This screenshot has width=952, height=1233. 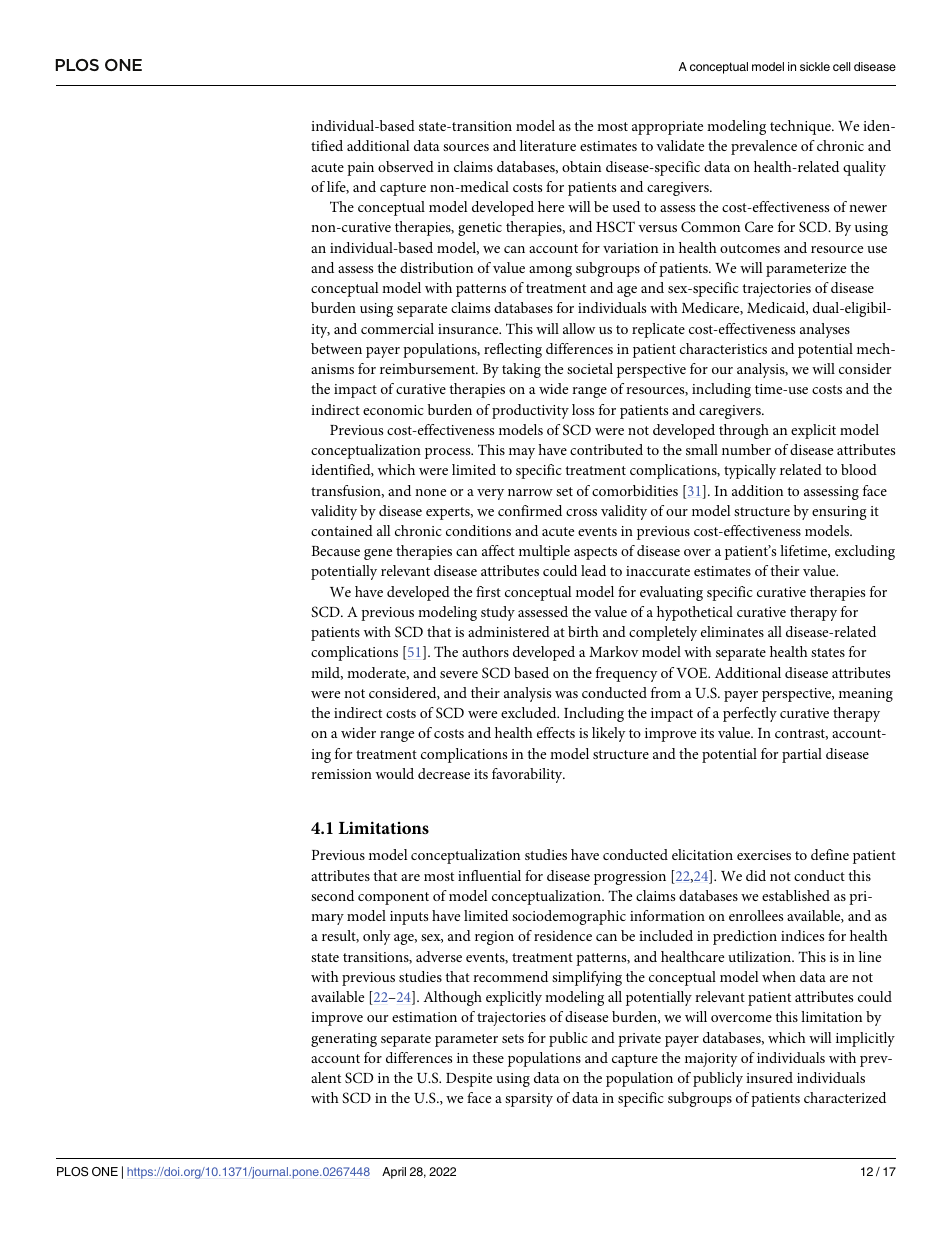 What do you see at coordinates (581, 166) in the screenshot?
I see `obtain` at bounding box center [581, 166].
